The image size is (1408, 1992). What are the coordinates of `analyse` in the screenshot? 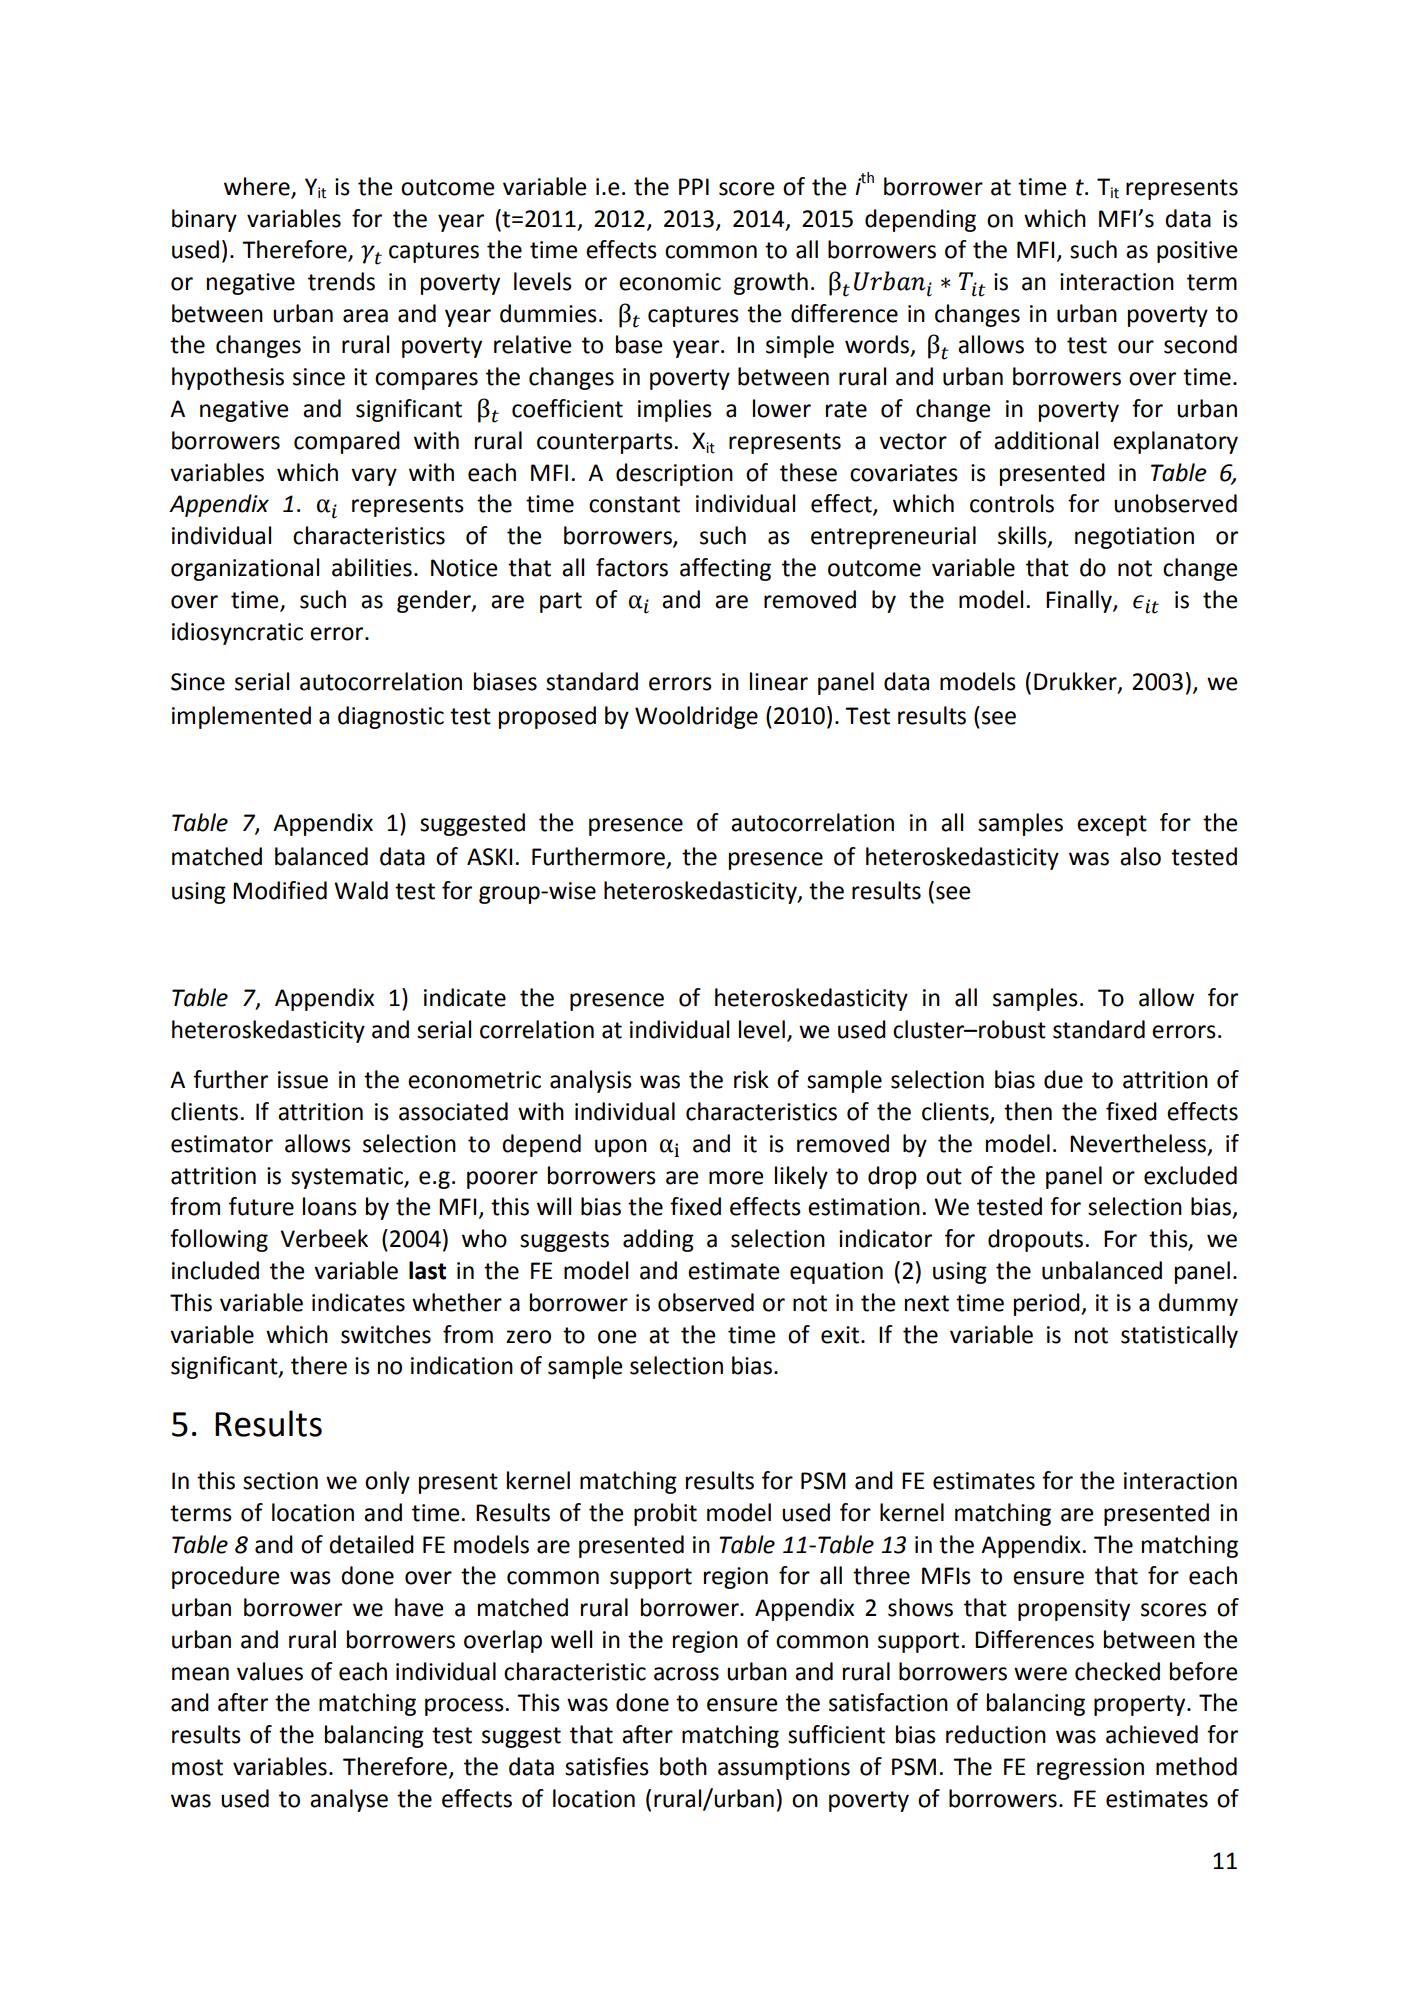 It's located at (349, 1800).
